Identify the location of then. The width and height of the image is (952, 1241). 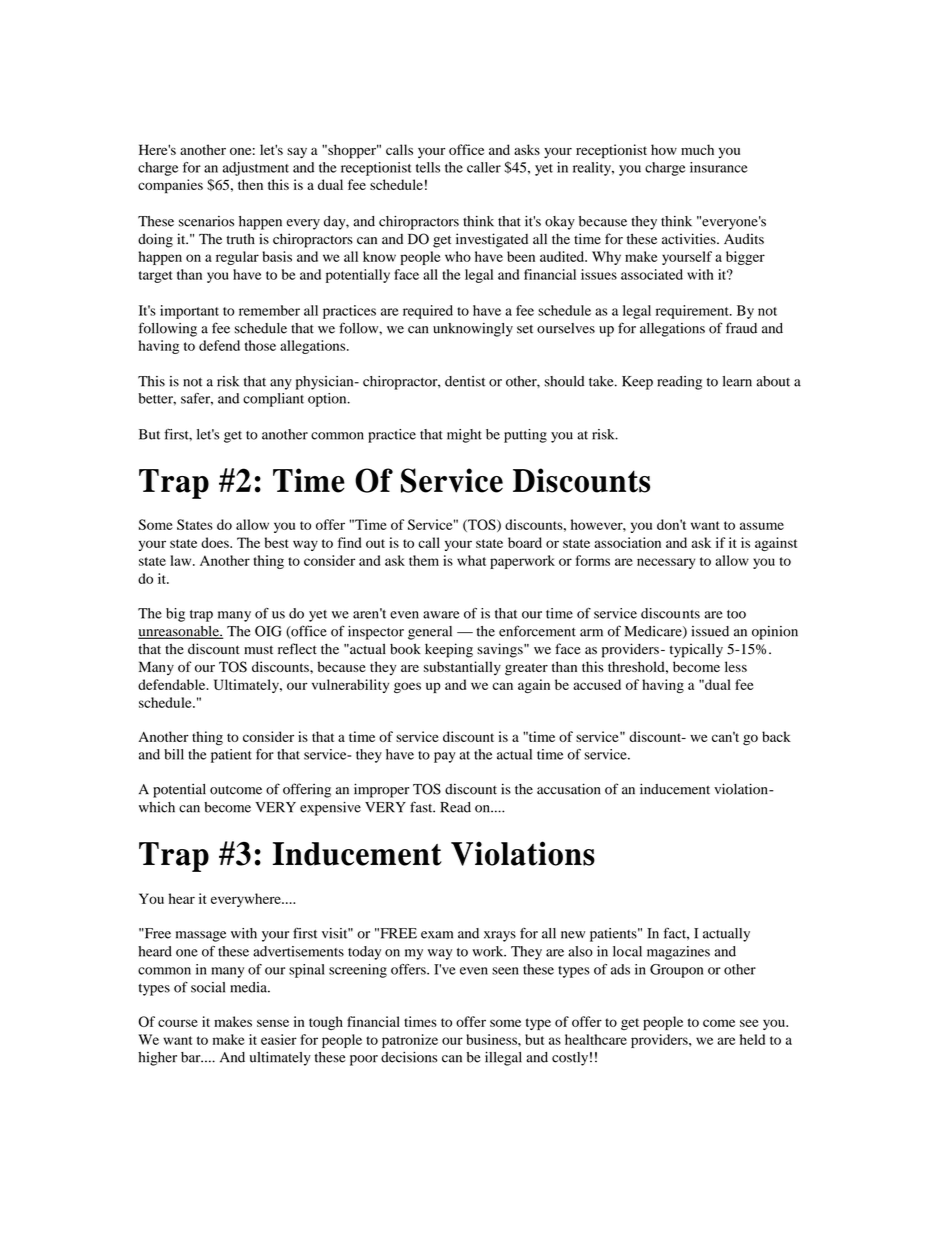
(250, 184).
